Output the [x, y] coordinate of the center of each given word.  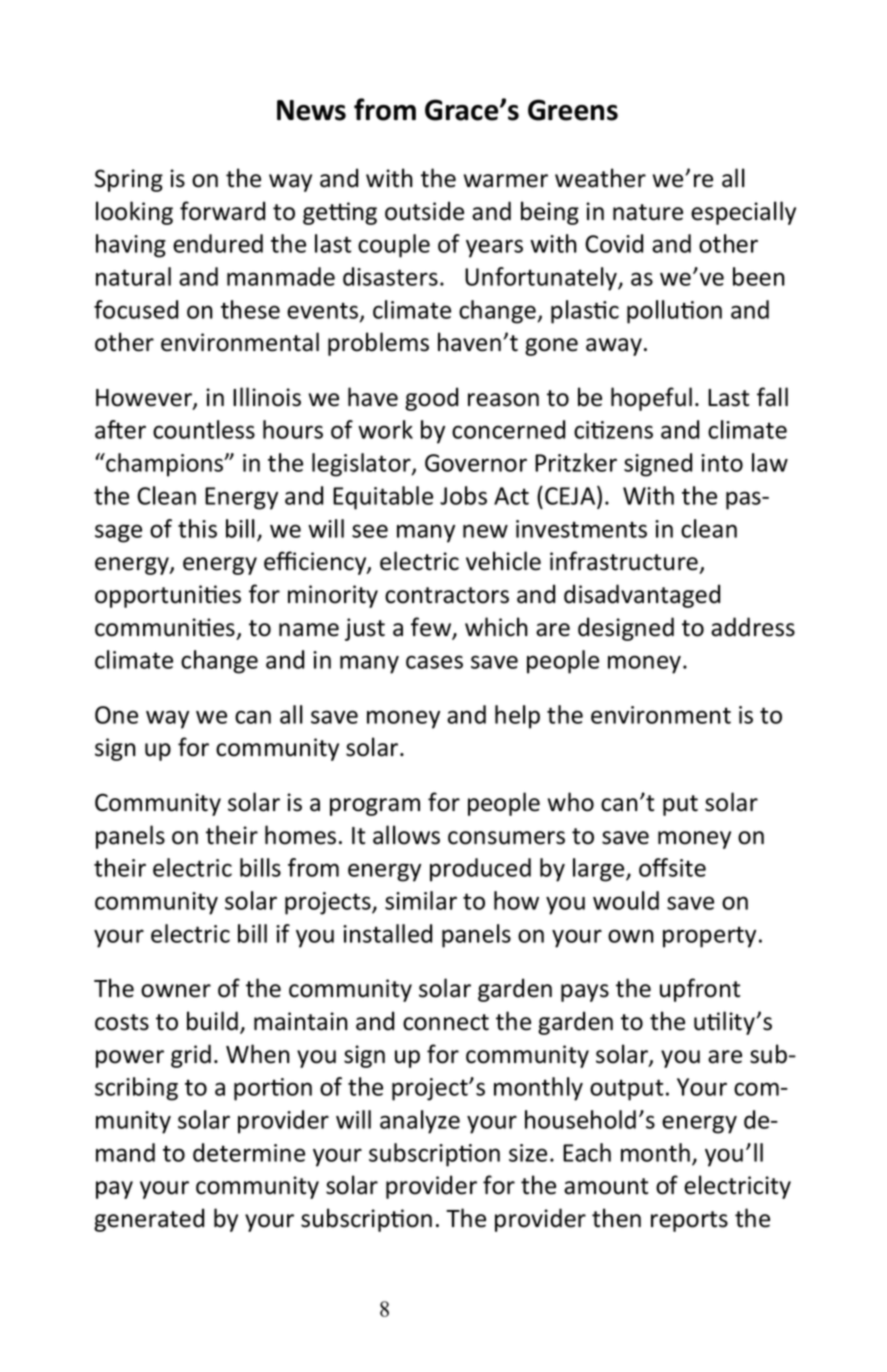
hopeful [651, 399]
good [431, 399]
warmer [505, 181]
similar [421, 900]
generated [149, 1220]
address [753, 627]
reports [689, 1221]
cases [434, 662]
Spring [129, 180]
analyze [420, 1122]
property [709, 937]
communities [165, 627]
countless [204, 429]
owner [176, 991]
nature [648, 212]
